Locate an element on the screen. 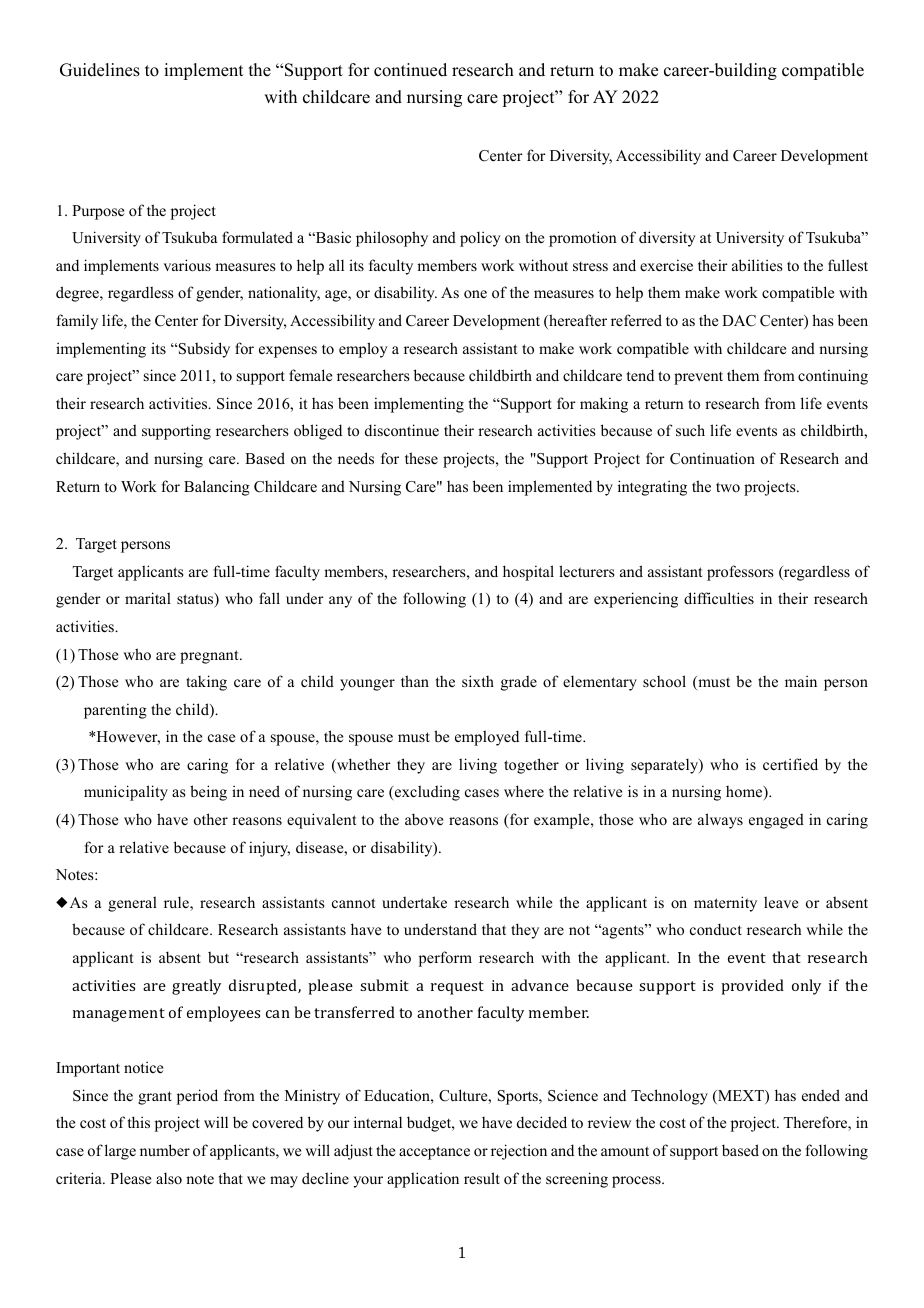 This screenshot has height=1308, width=924. sixth is located at coordinates (478, 681).
